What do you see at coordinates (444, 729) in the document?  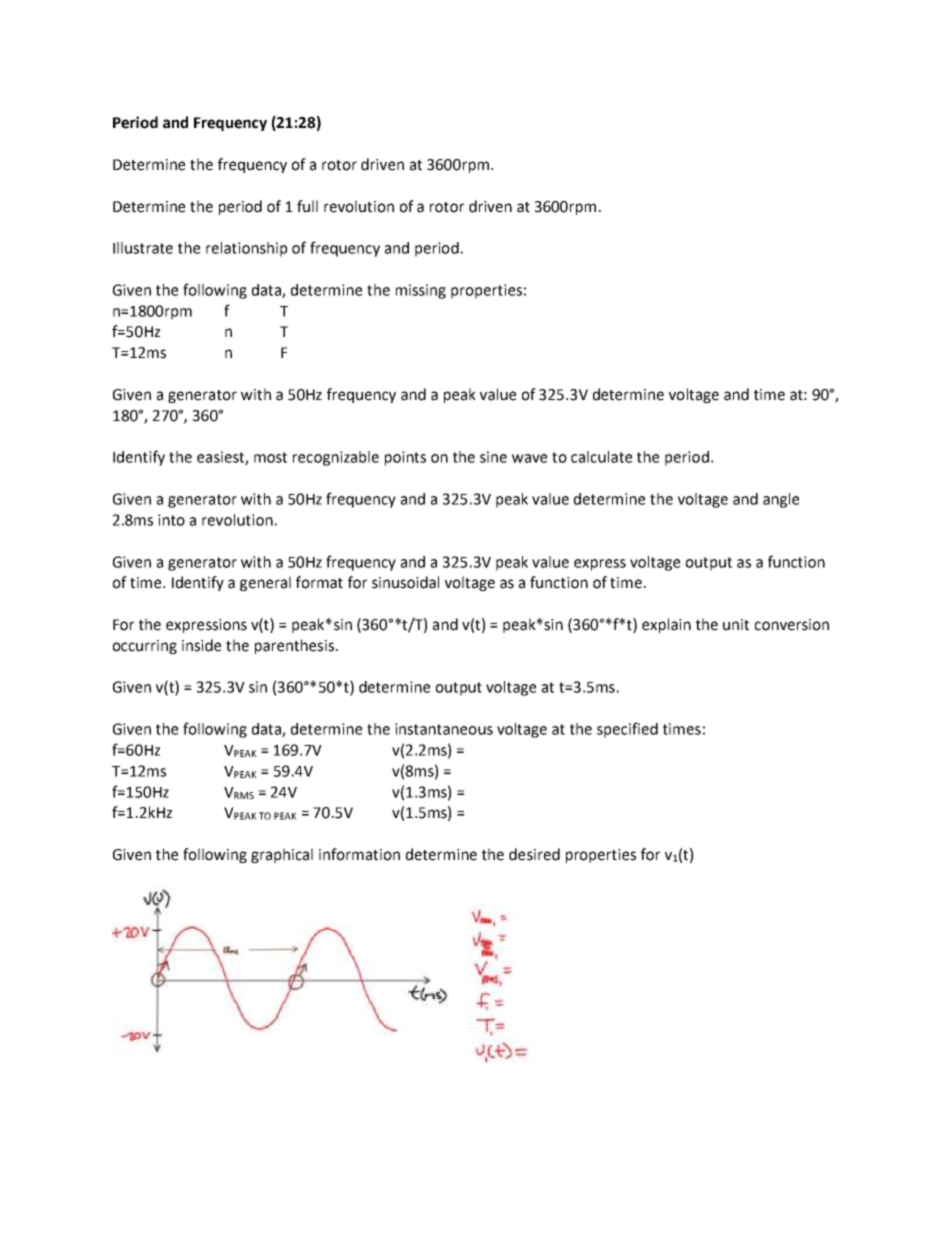 I see `instantaneous` at bounding box center [444, 729].
